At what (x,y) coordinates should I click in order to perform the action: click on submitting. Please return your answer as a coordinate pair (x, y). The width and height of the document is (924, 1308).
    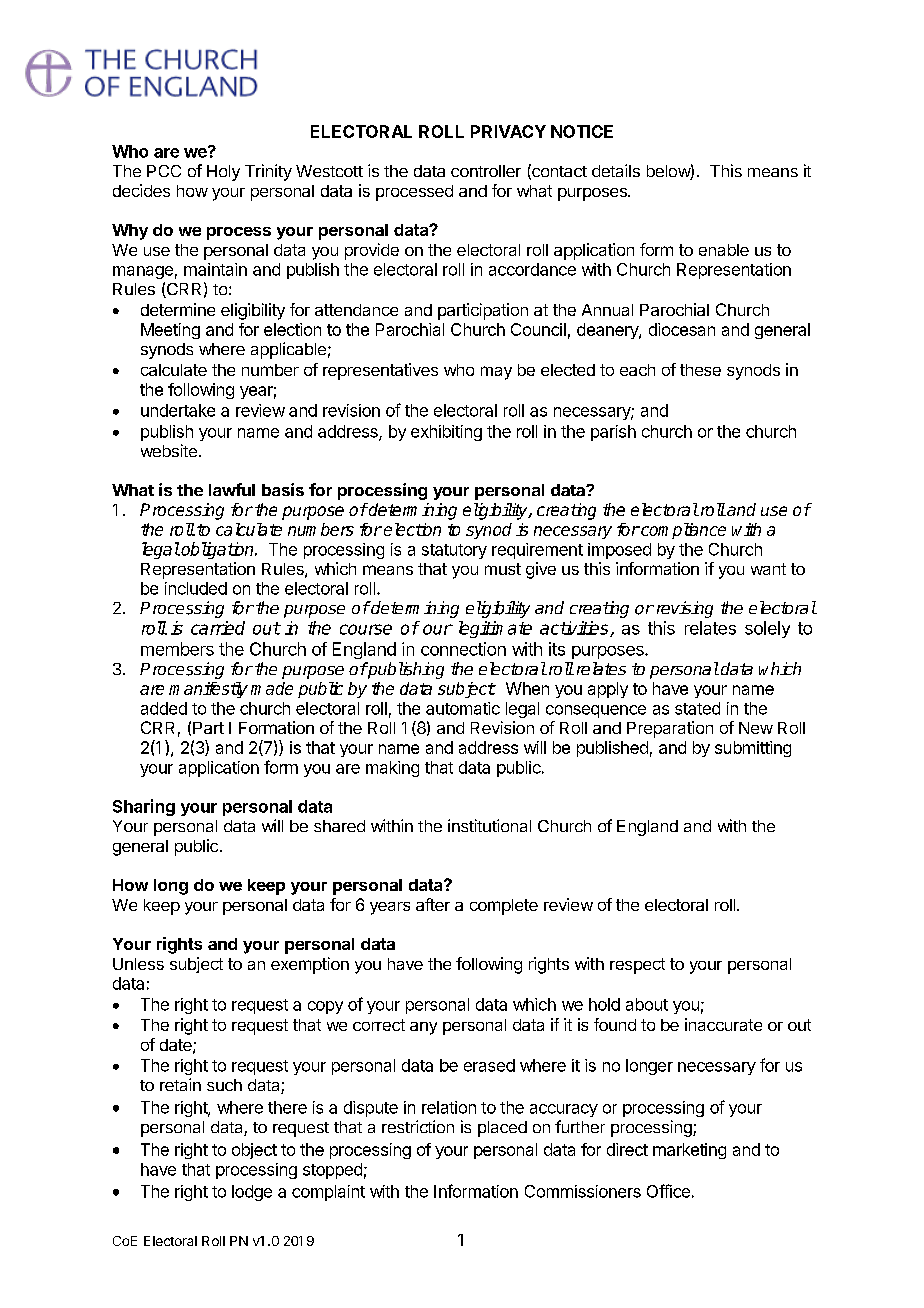
    Looking at the image, I should click on (753, 749).
